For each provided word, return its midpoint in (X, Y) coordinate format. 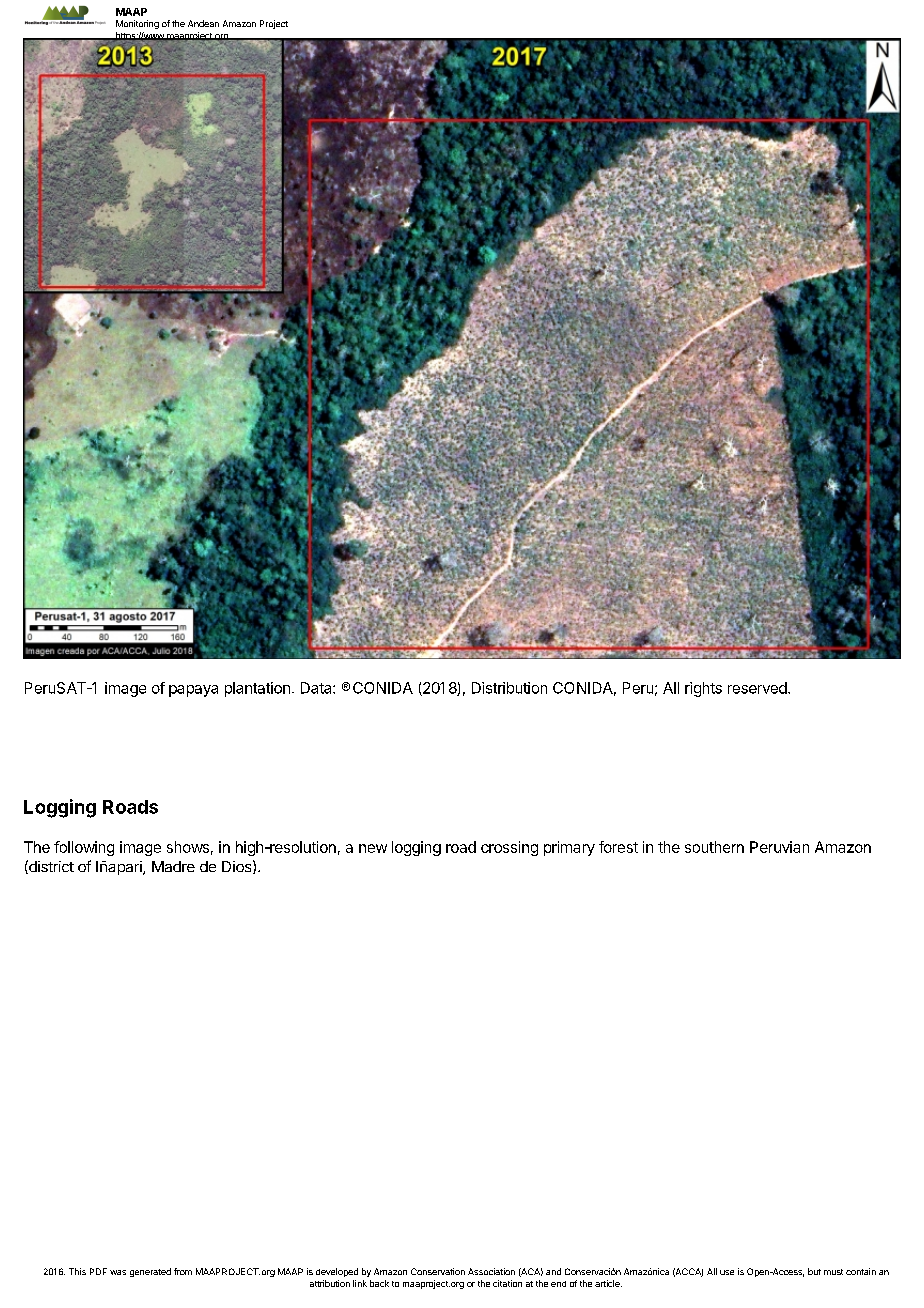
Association (491, 1271)
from (183, 1271)
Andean (203, 23)
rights (703, 689)
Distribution (509, 688)
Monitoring (137, 24)
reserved (758, 688)
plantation (257, 689)
